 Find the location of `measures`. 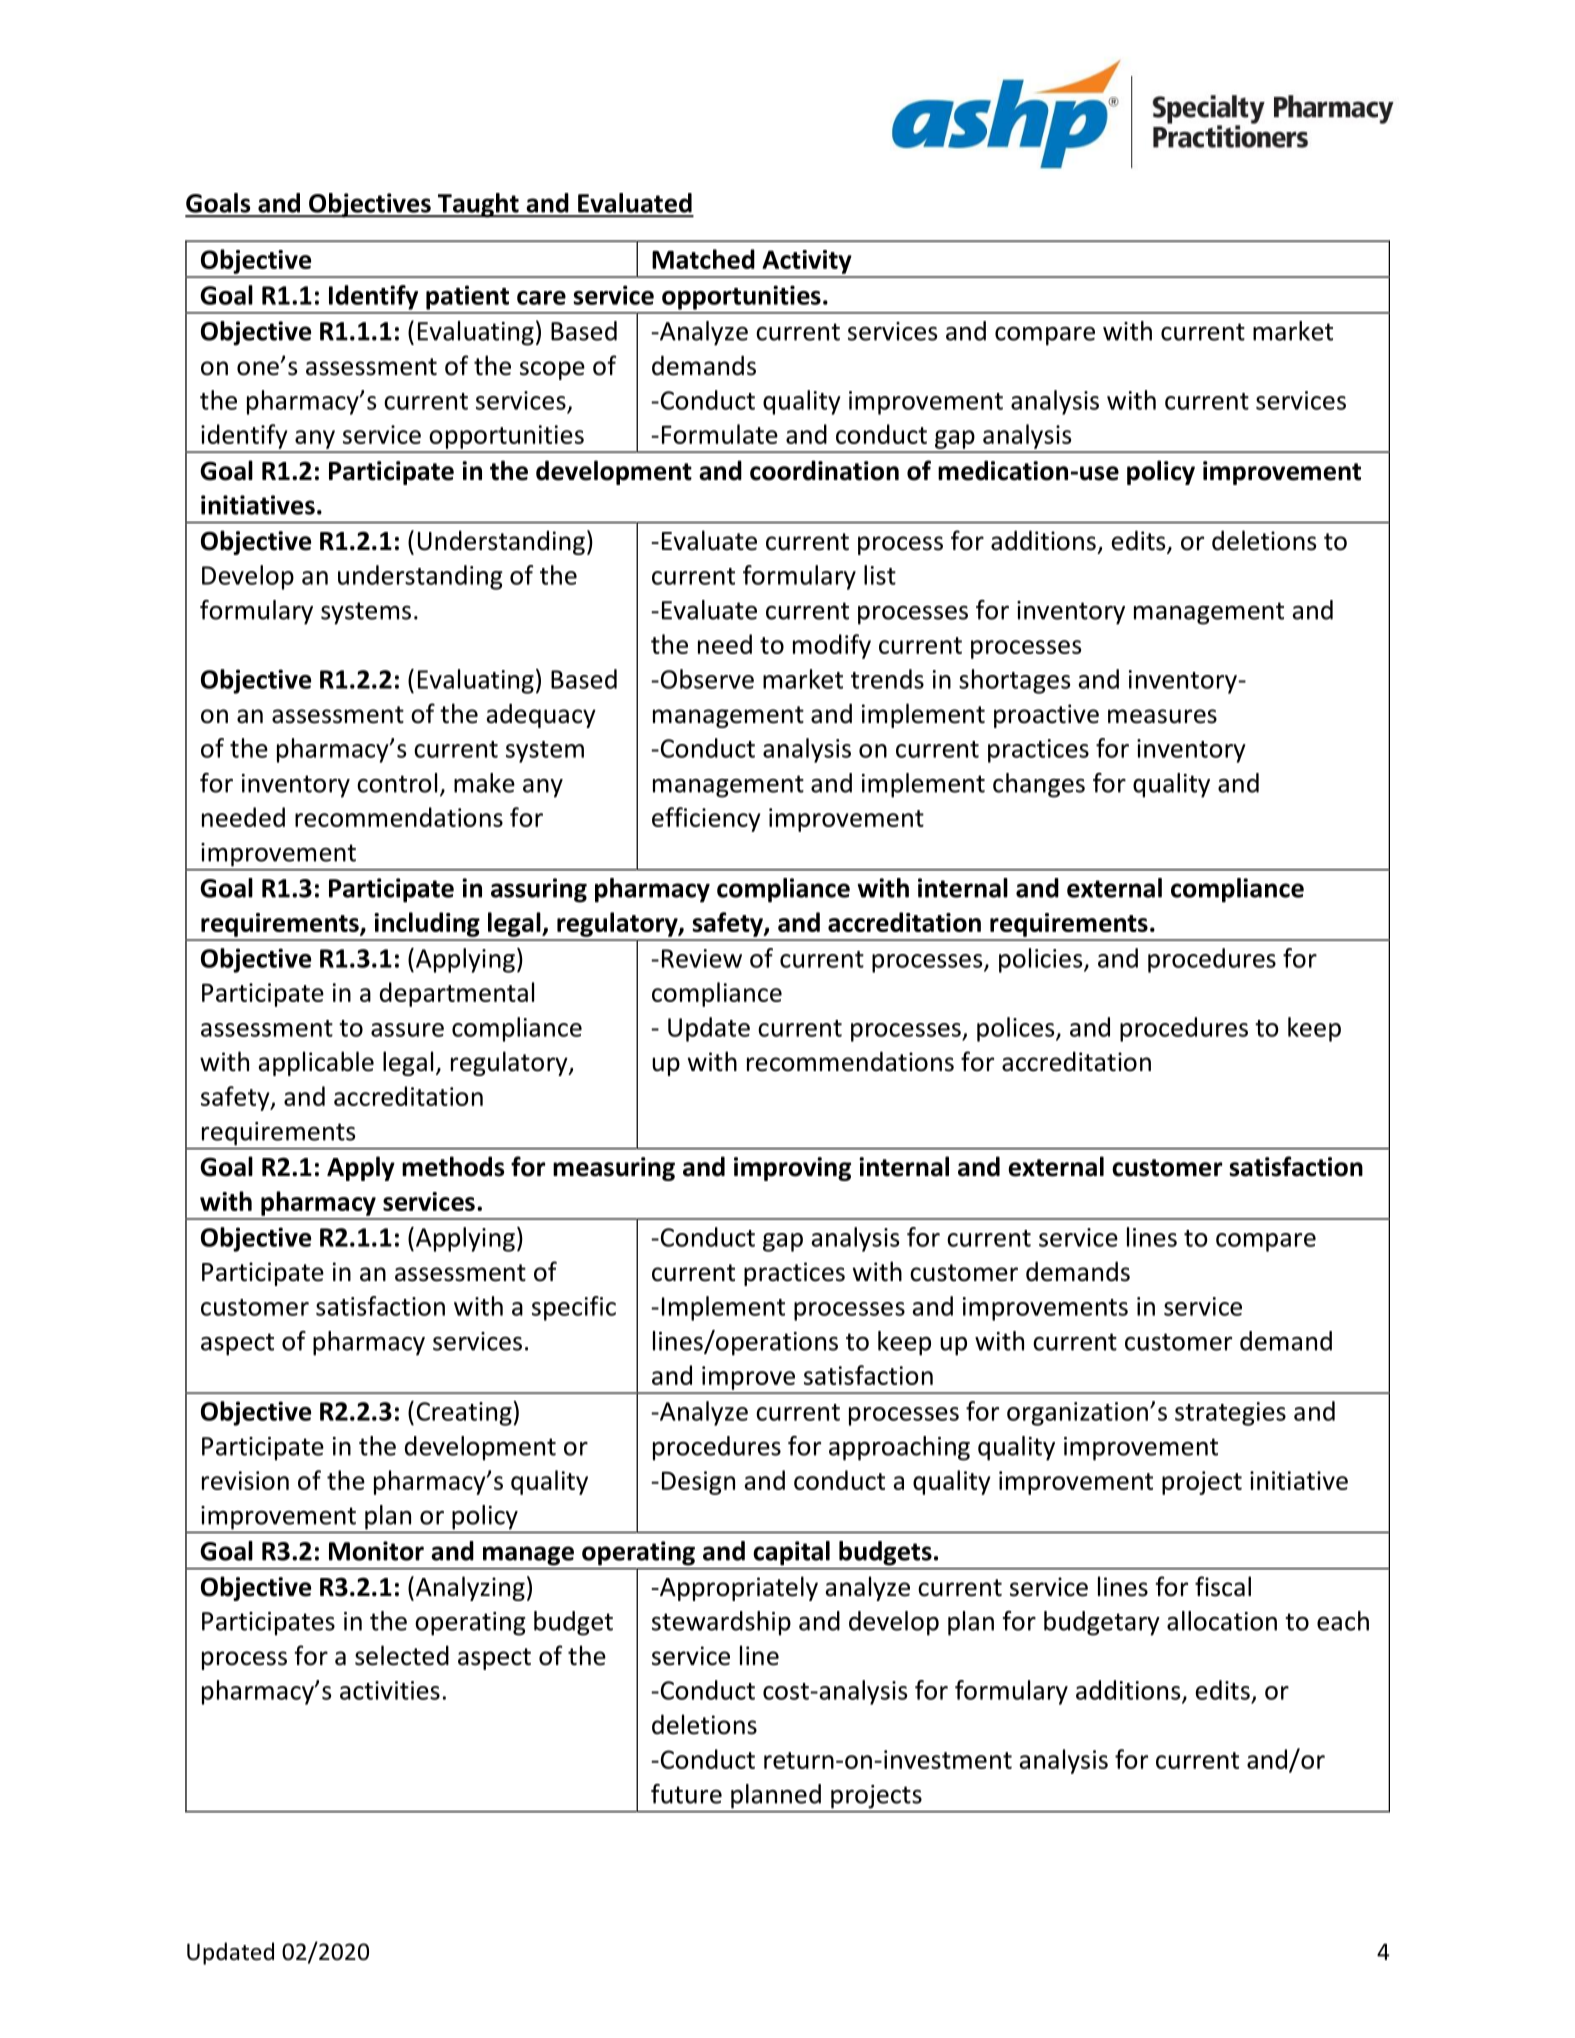

measures is located at coordinates (1162, 716).
